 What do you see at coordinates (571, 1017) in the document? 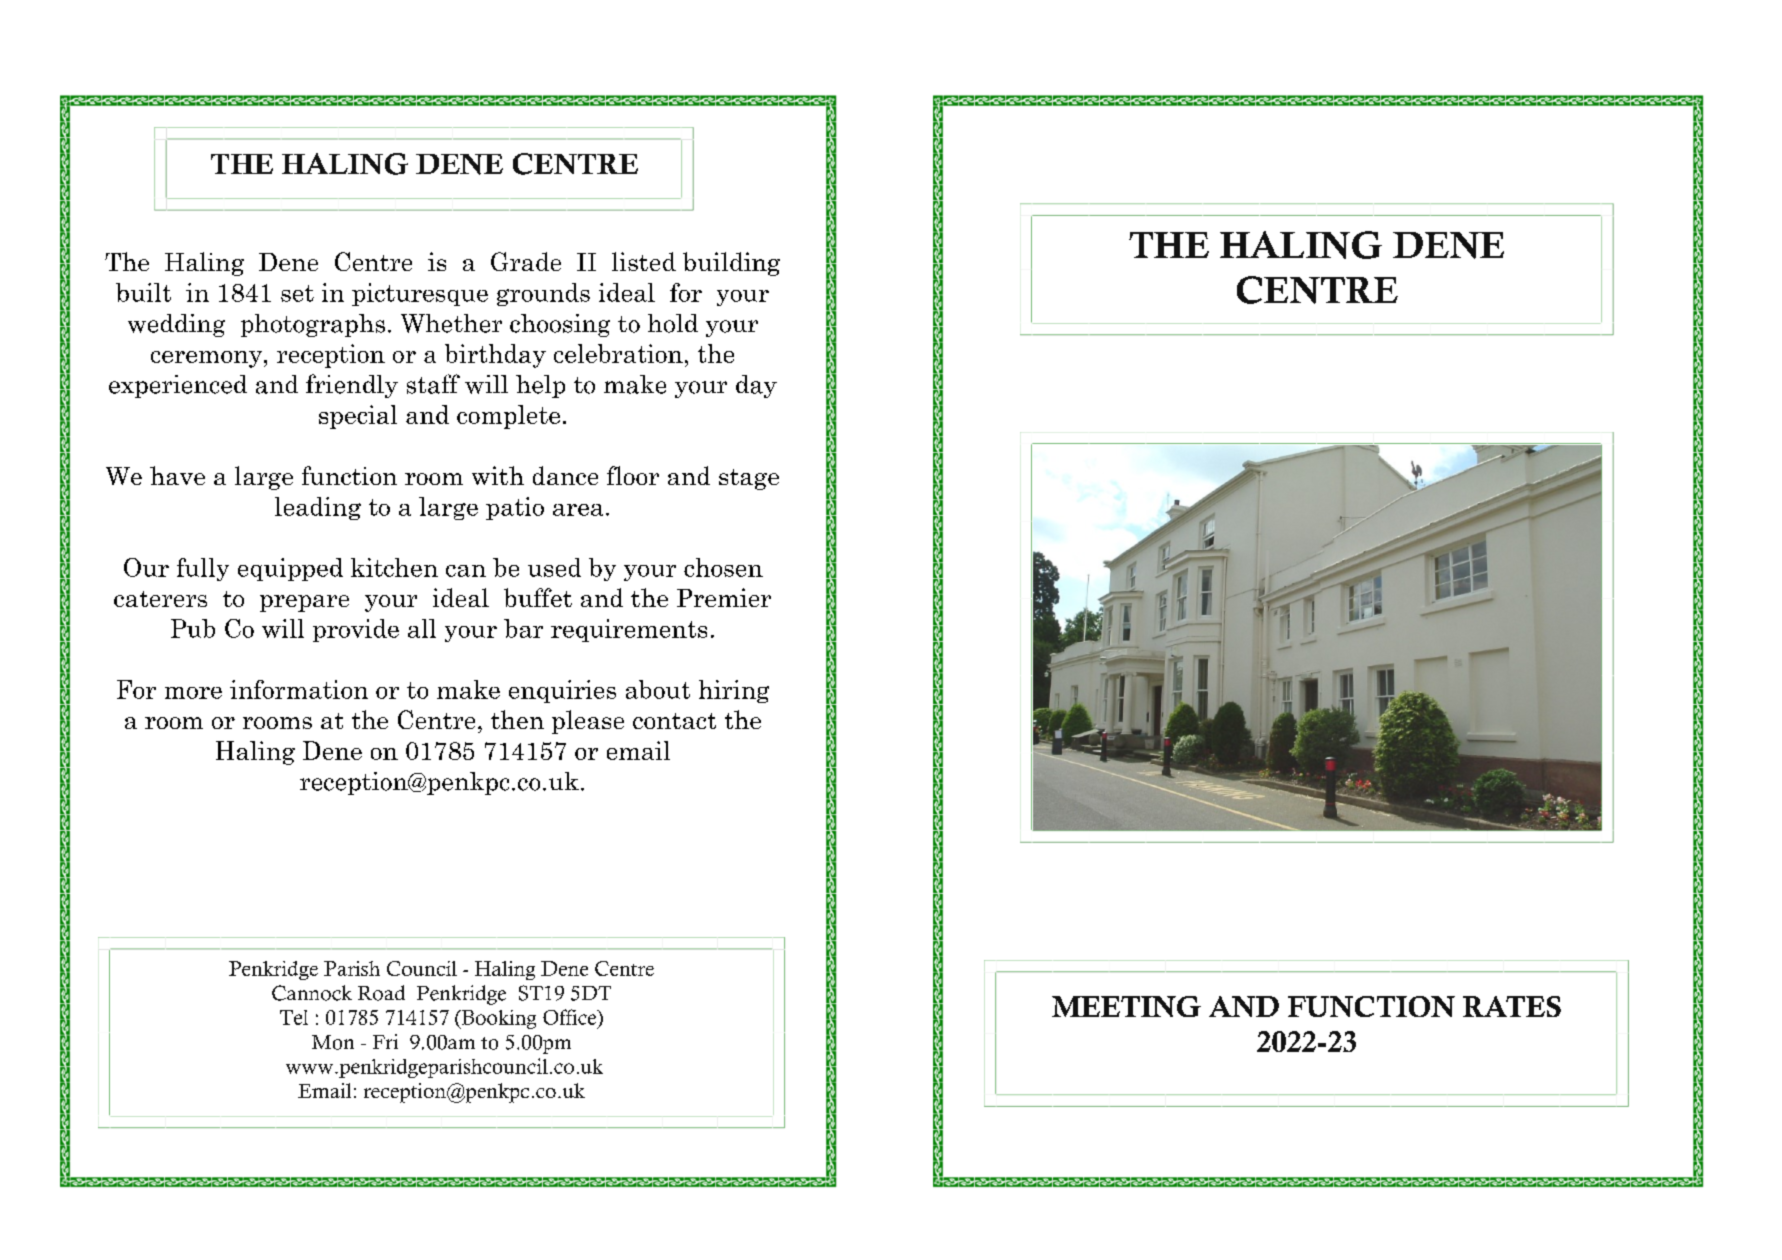
I see `Office` at bounding box center [571, 1017].
